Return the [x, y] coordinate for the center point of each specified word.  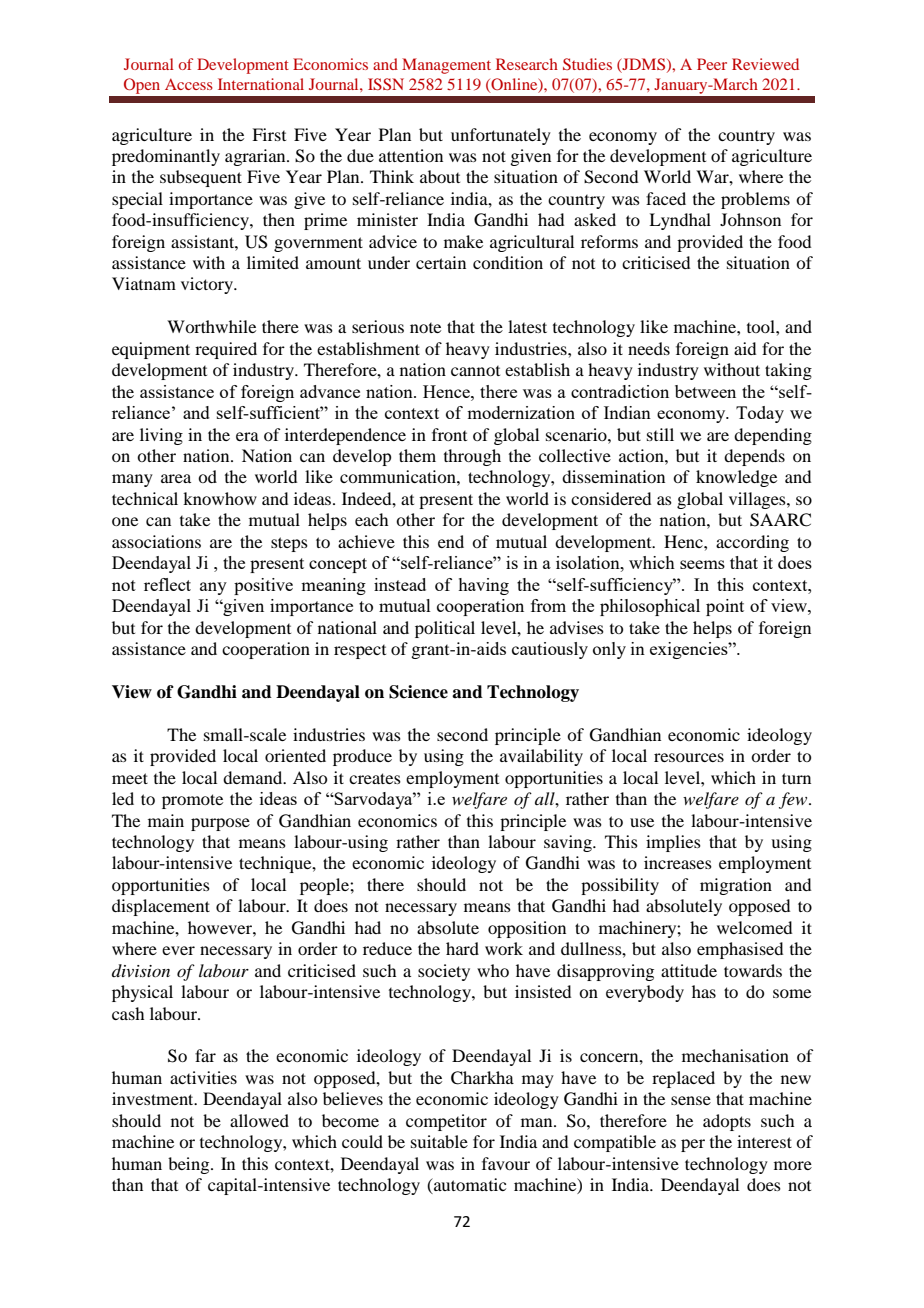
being [190, 1165]
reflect [167, 584]
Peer [712, 64]
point [725, 607]
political [445, 629]
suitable [439, 1141]
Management [446, 66]
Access [189, 84]
